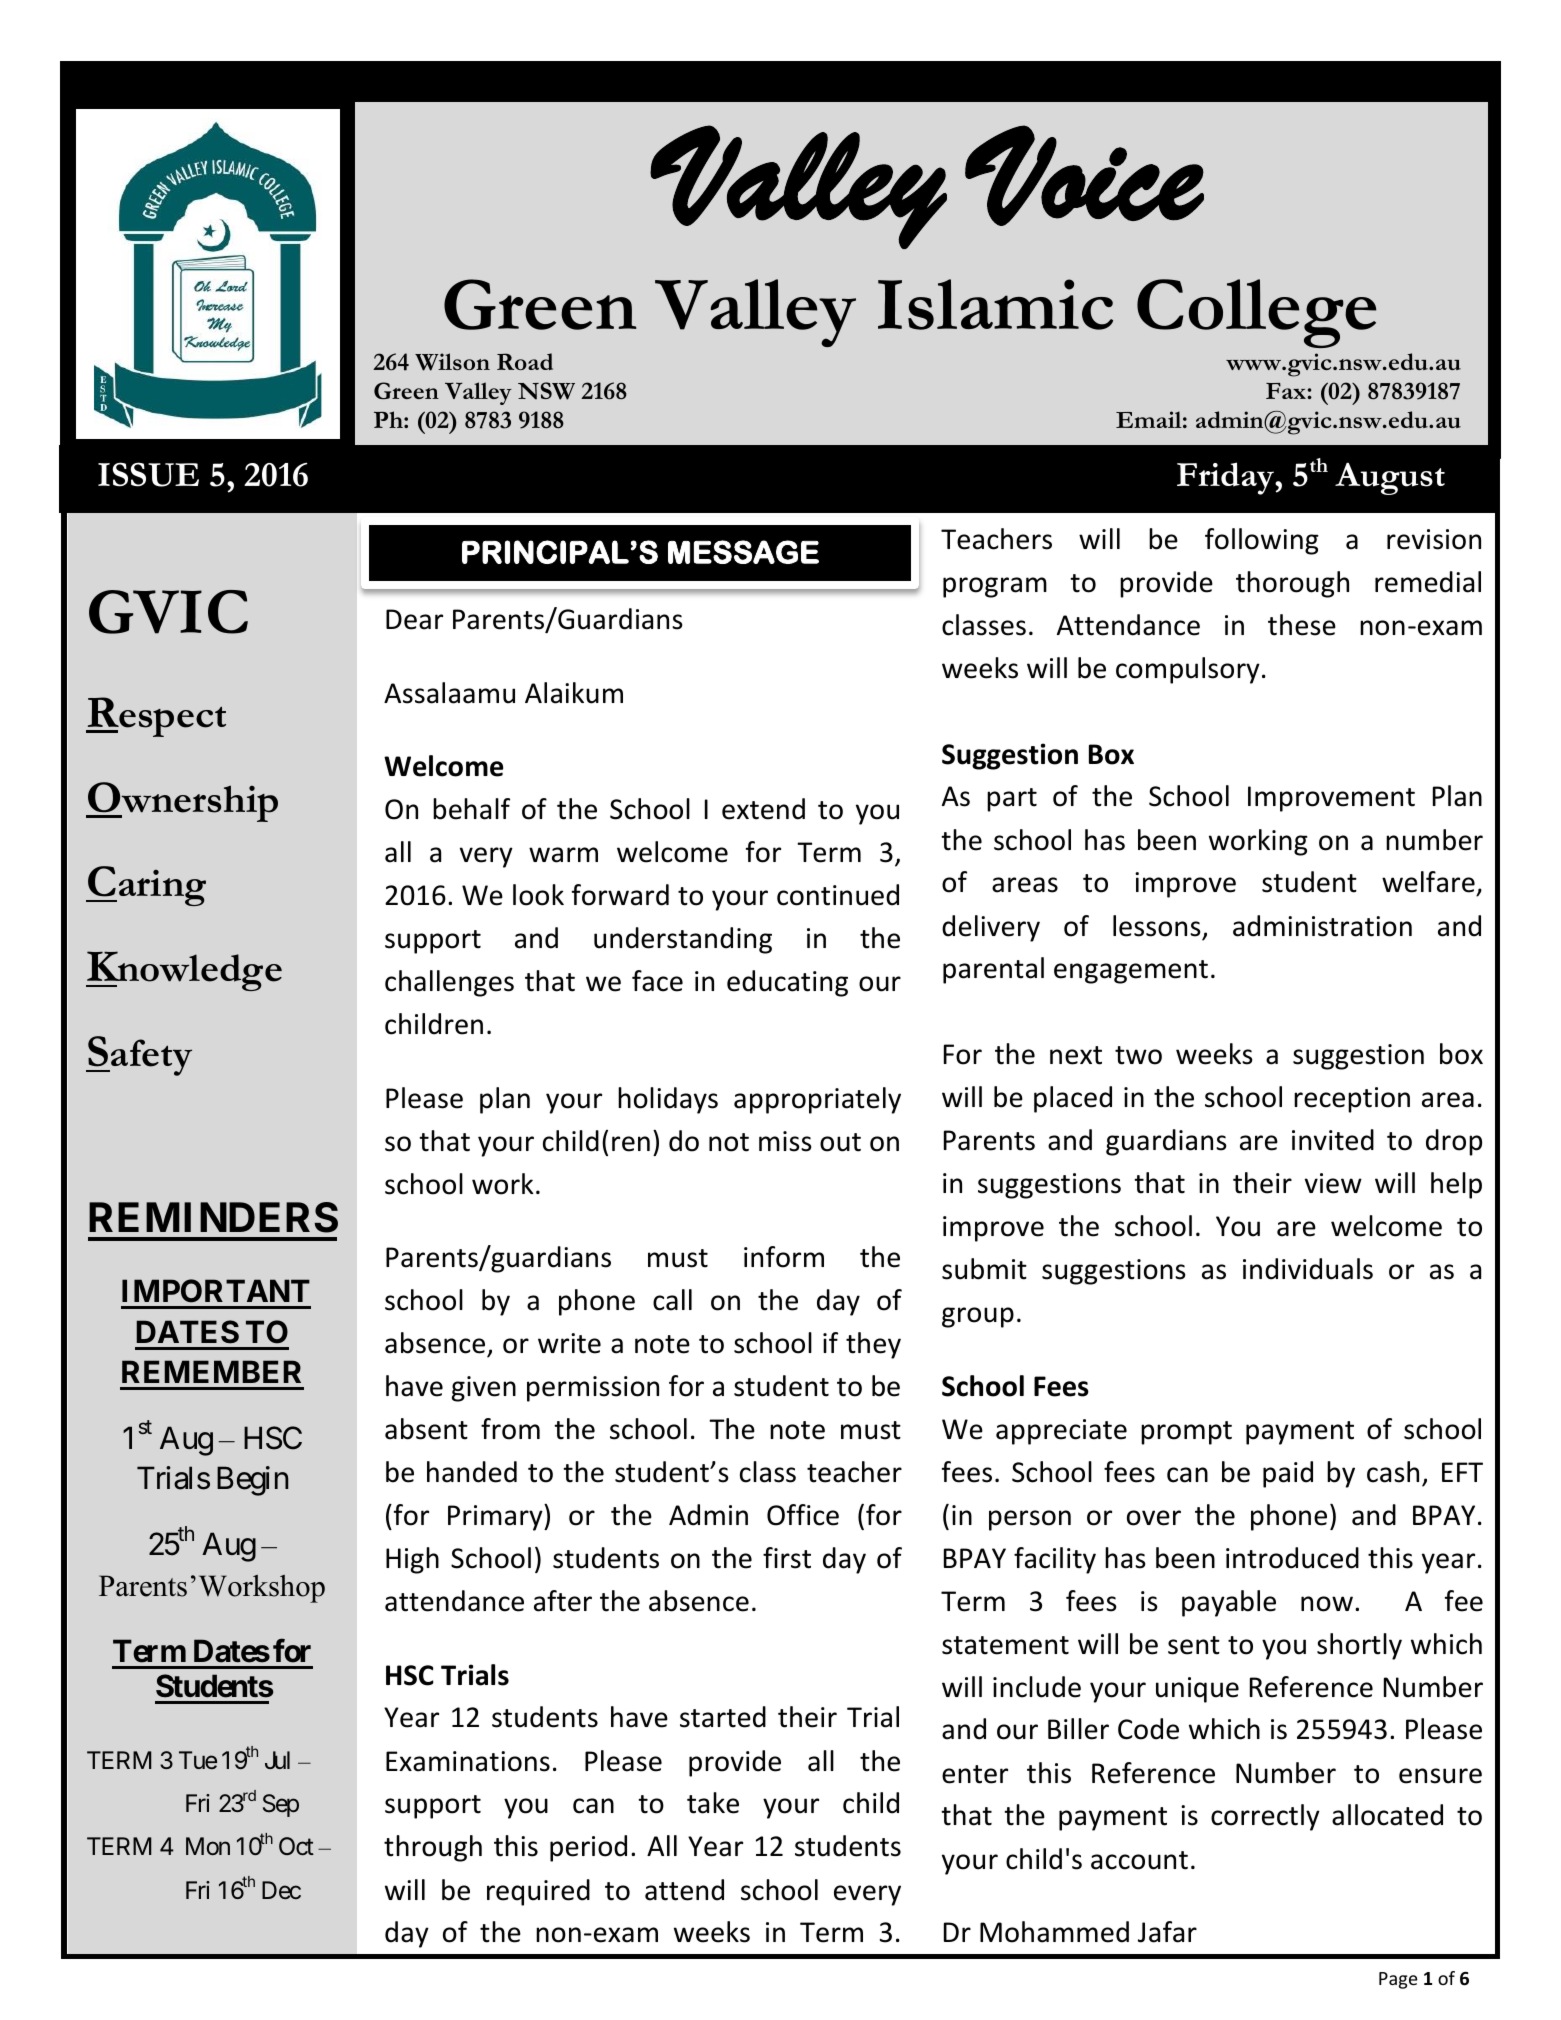 This screenshot has width=1561, height=2020. What do you see at coordinates (1288, 1474) in the screenshot?
I see `paid` at bounding box center [1288, 1474].
